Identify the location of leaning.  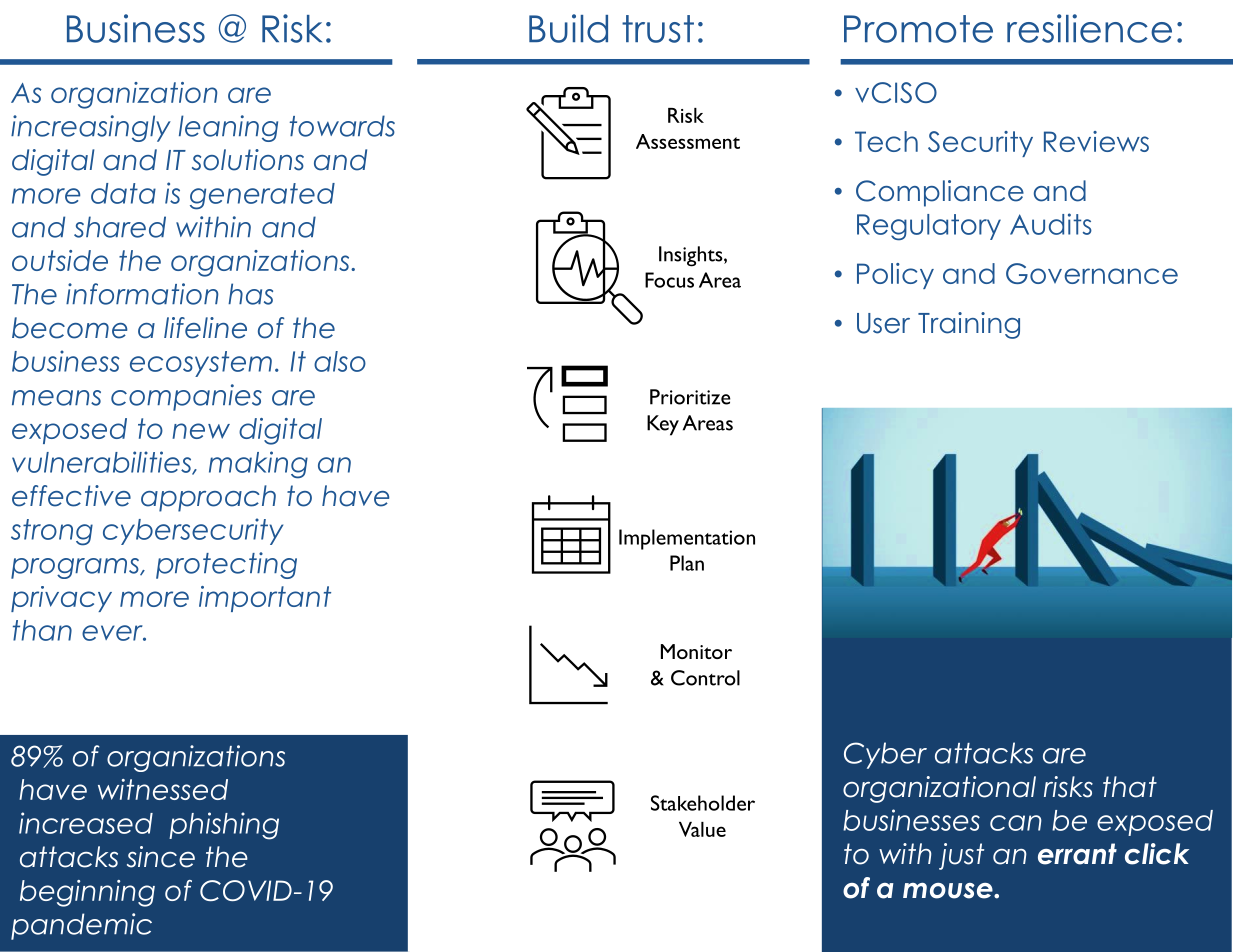
(228, 128).
